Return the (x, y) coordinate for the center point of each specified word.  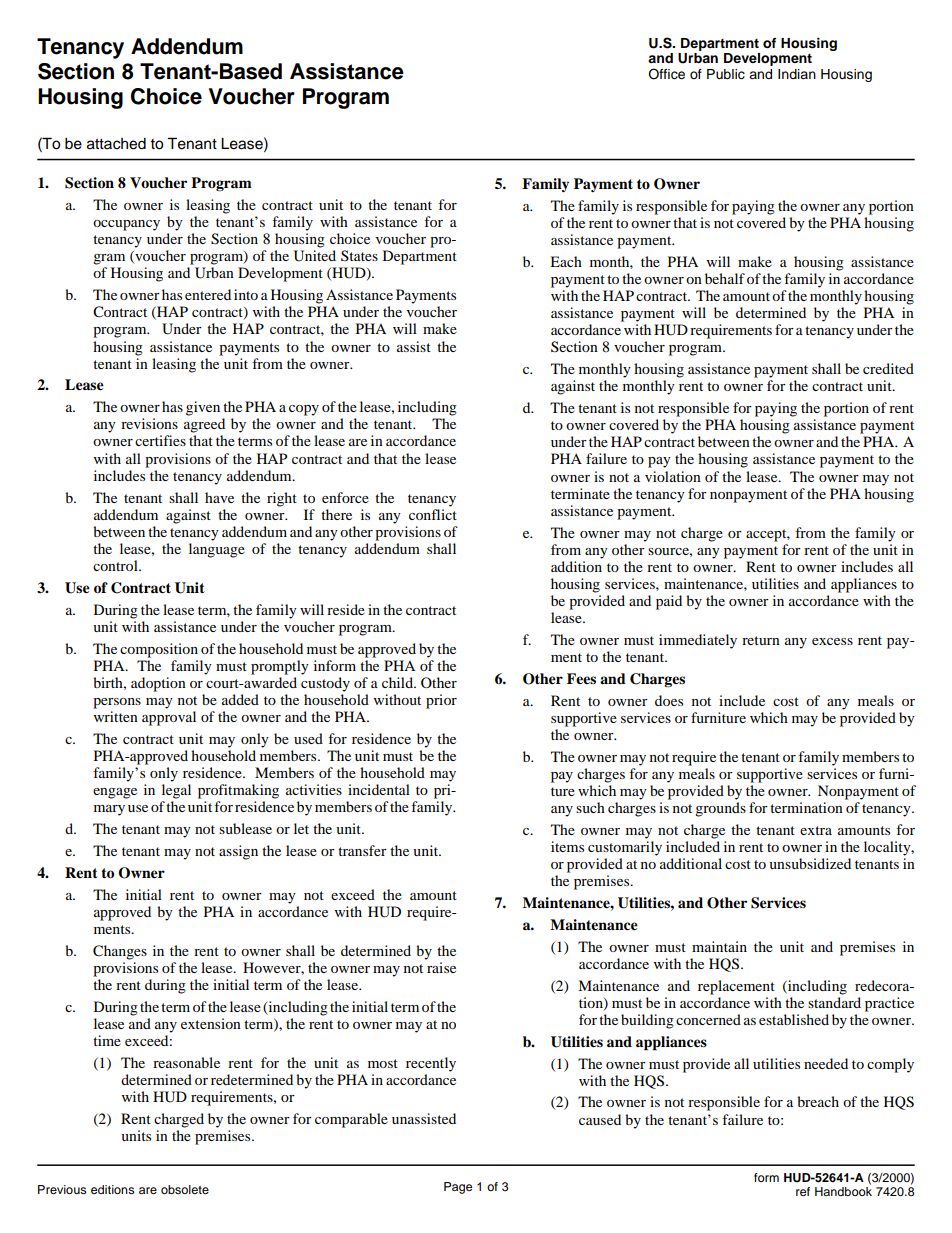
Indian (797, 74)
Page (458, 1188)
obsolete (185, 1189)
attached (116, 144)
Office (666, 74)
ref (803, 1191)
